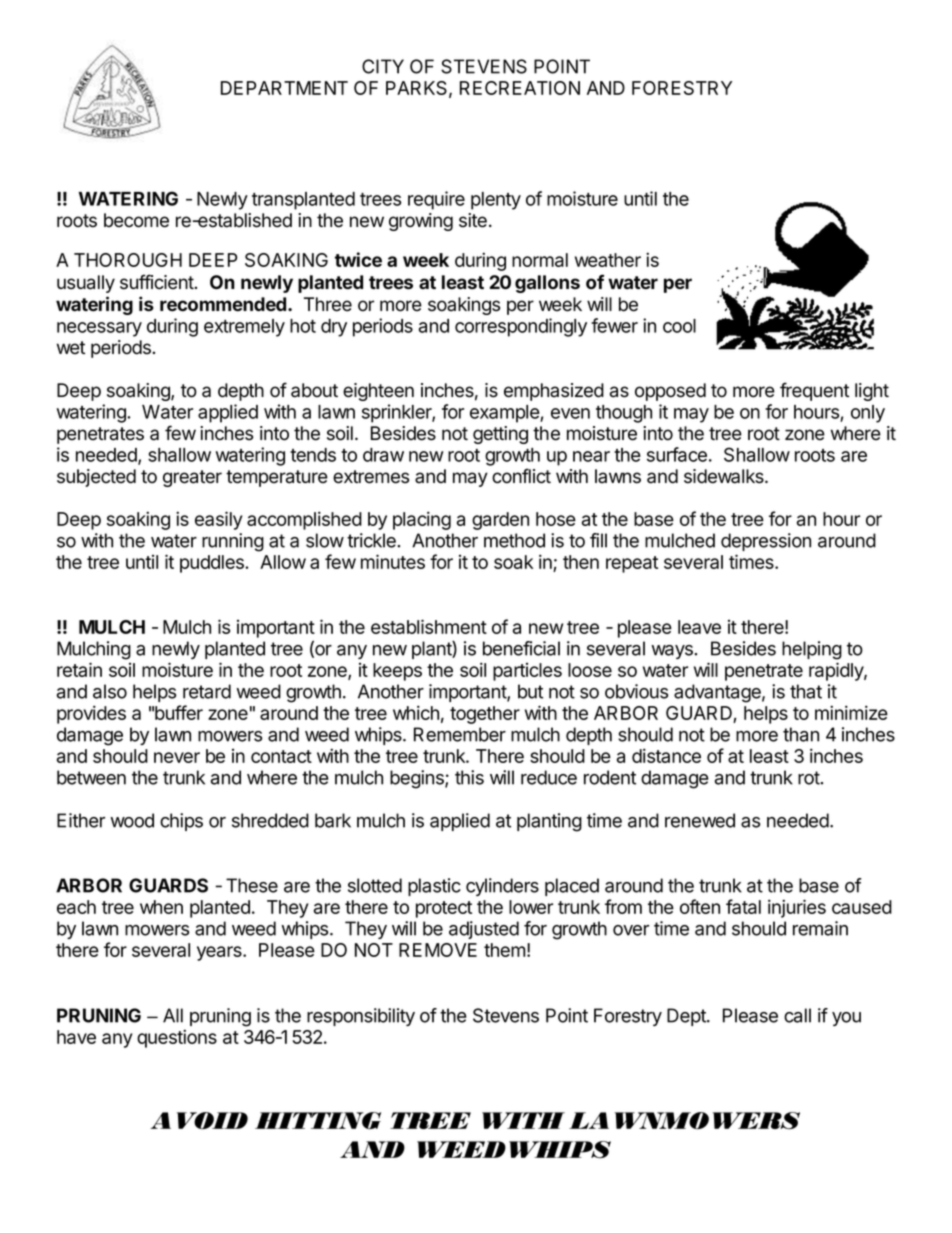 This screenshot has width=952, height=1233. Describe the element at coordinates (700, 820) in the screenshot. I see `renewed` at that location.
